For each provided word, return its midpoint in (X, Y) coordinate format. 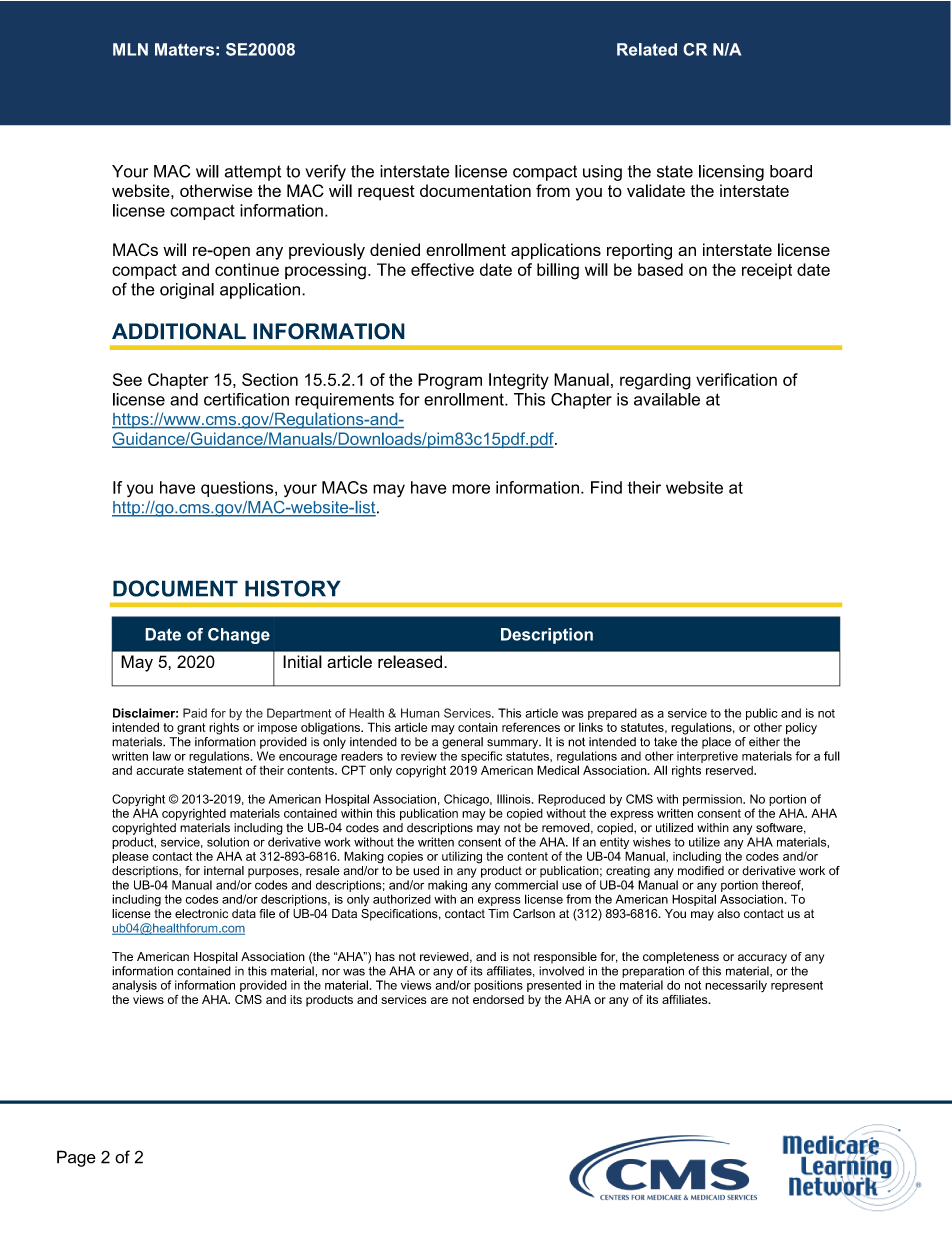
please (130, 857)
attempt (253, 173)
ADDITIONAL (179, 331)
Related (647, 49)
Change (239, 636)
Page (76, 1158)
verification (736, 379)
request (386, 193)
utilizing (462, 857)
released (410, 661)
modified (701, 869)
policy (801, 728)
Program (450, 381)
